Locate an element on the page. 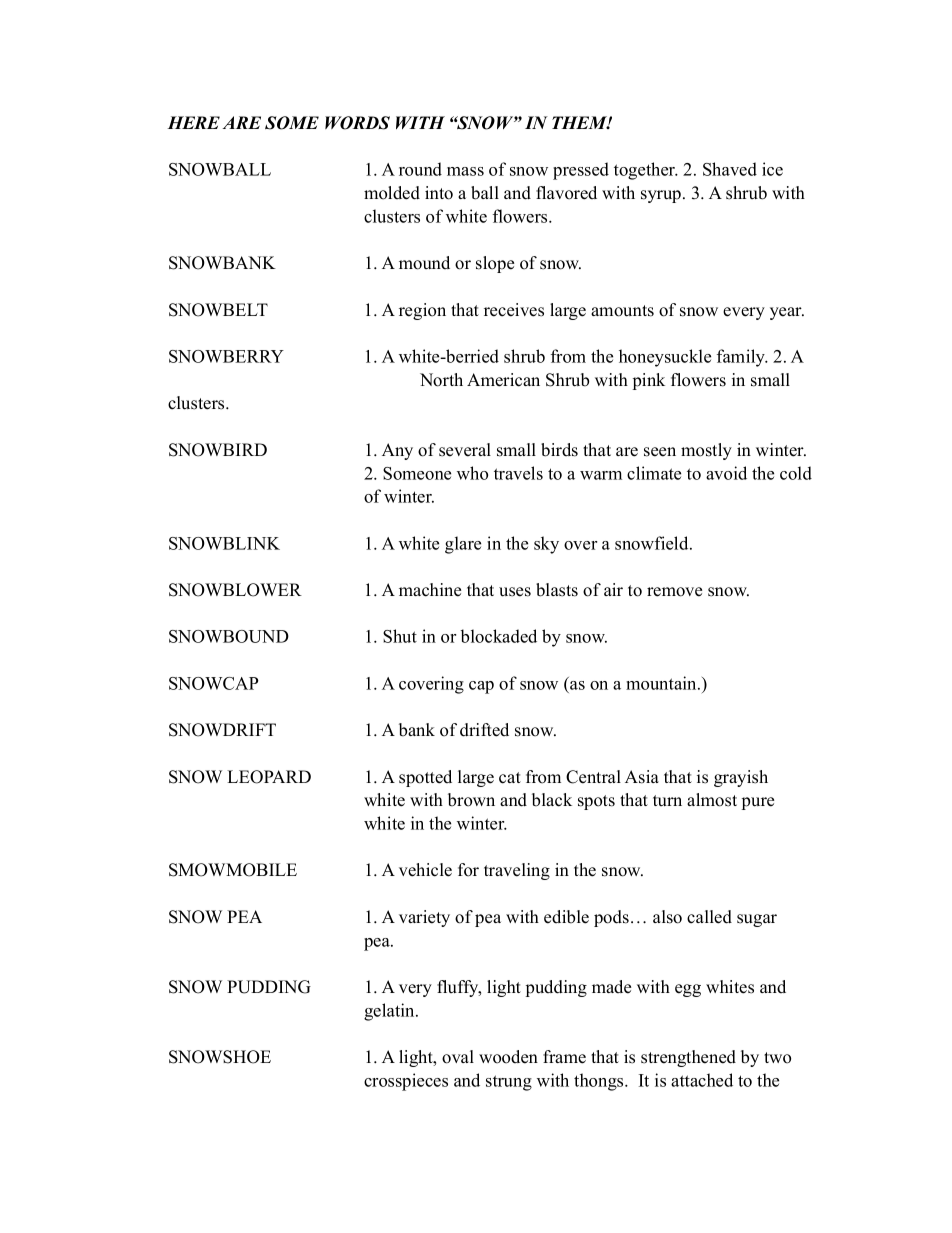 Image resolution: width=952 pixels, height=1233 pixels. mass is located at coordinates (465, 171).
